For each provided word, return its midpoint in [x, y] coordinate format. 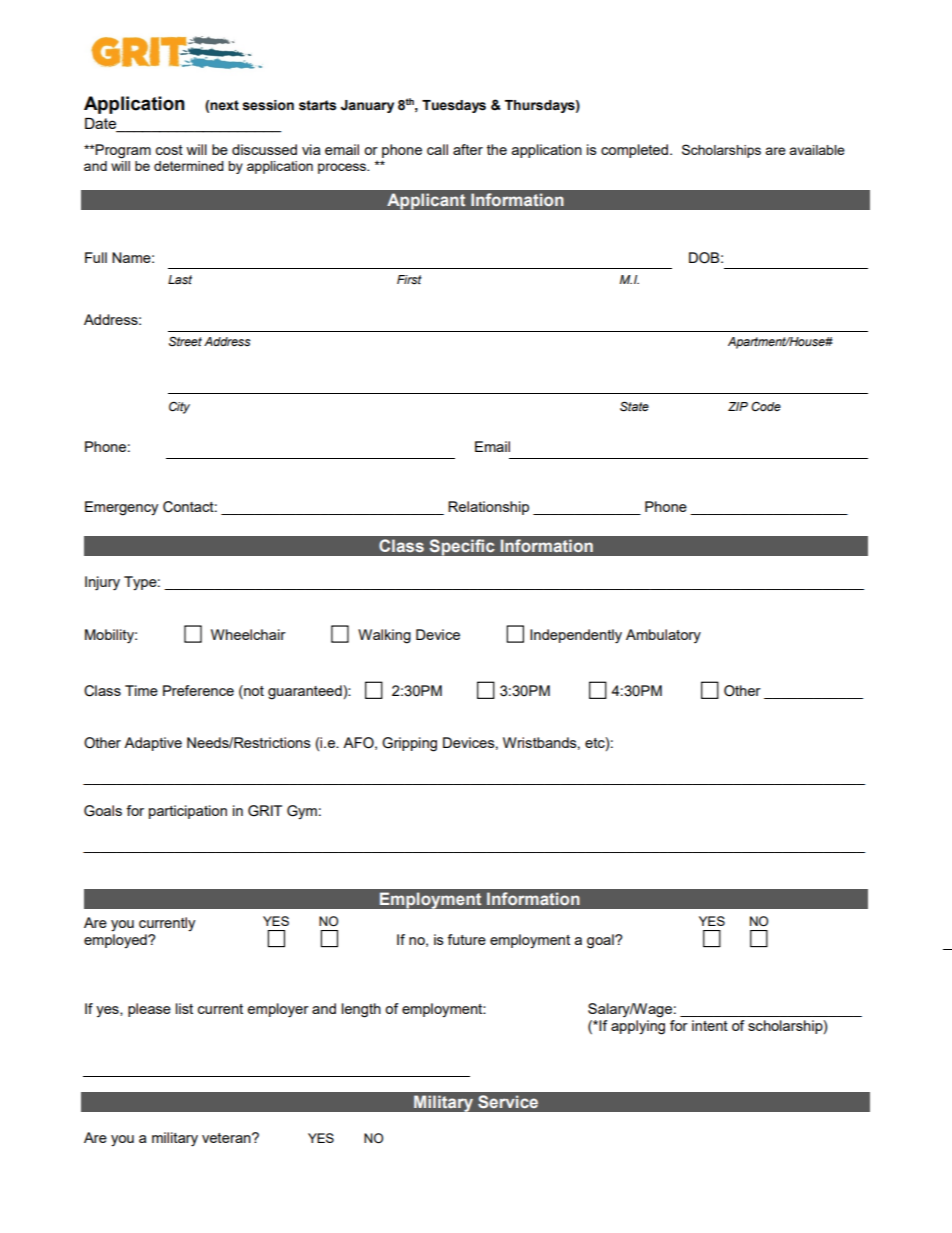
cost [169, 150]
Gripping [409, 744]
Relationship [488, 508]
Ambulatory [663, 636]
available [817, 150]
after [468, 149]
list [184, 1008]
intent [710, 1025]
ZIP [738, 406]
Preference [198, 690]
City [179, 408]
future [466, 939]
